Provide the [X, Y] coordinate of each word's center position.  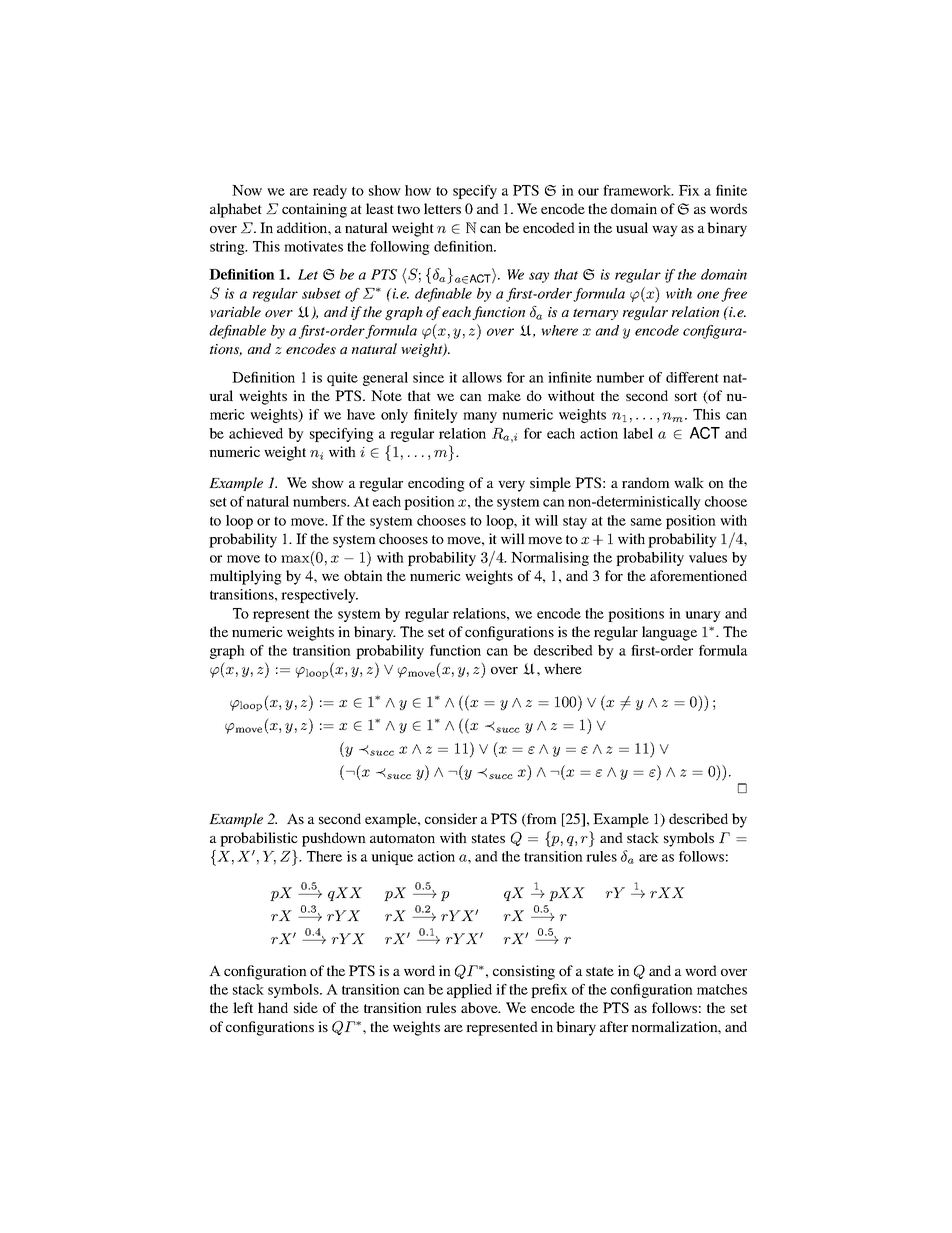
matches [722, 989]
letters [442, 208]
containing [314, 210]
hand [273, 1007]
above [480, 1007]
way [665, 231]
